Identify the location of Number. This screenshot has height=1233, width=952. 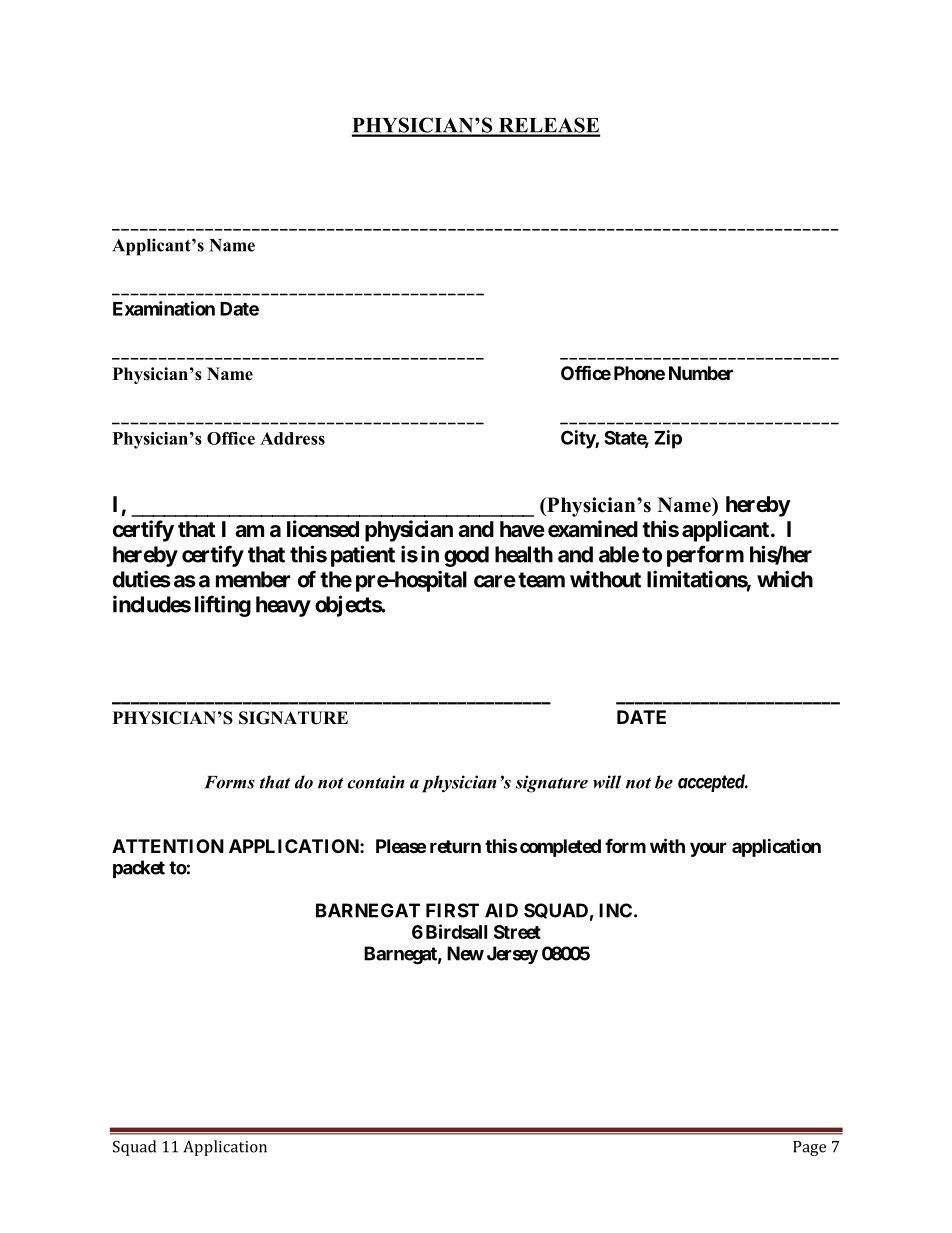
(701, 373).
